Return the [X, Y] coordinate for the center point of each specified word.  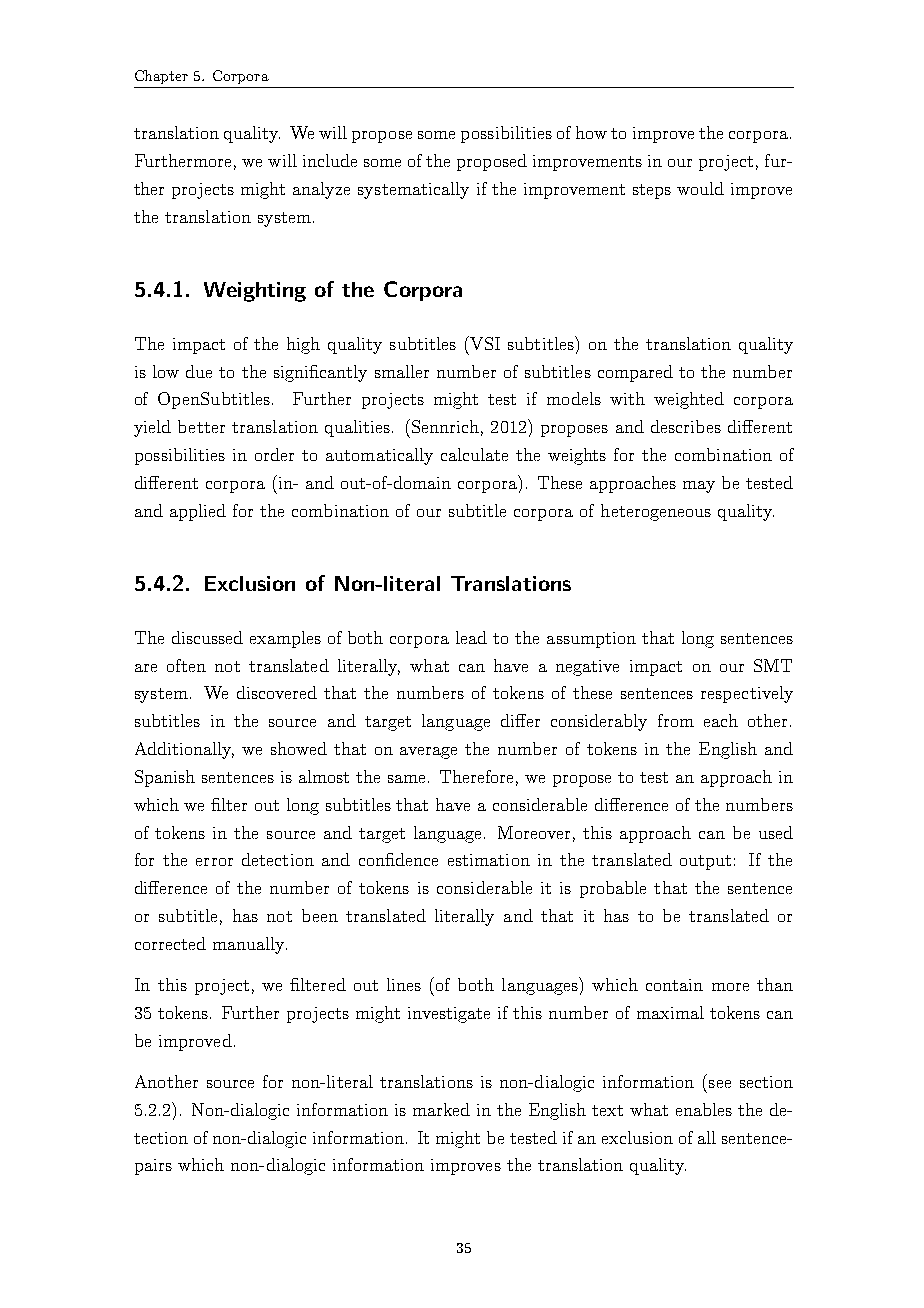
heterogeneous [656, 512]
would [700, 188]
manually [250, 945]
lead [471, 637]
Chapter [161, 77]
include [330, 160]
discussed [207, 637]
